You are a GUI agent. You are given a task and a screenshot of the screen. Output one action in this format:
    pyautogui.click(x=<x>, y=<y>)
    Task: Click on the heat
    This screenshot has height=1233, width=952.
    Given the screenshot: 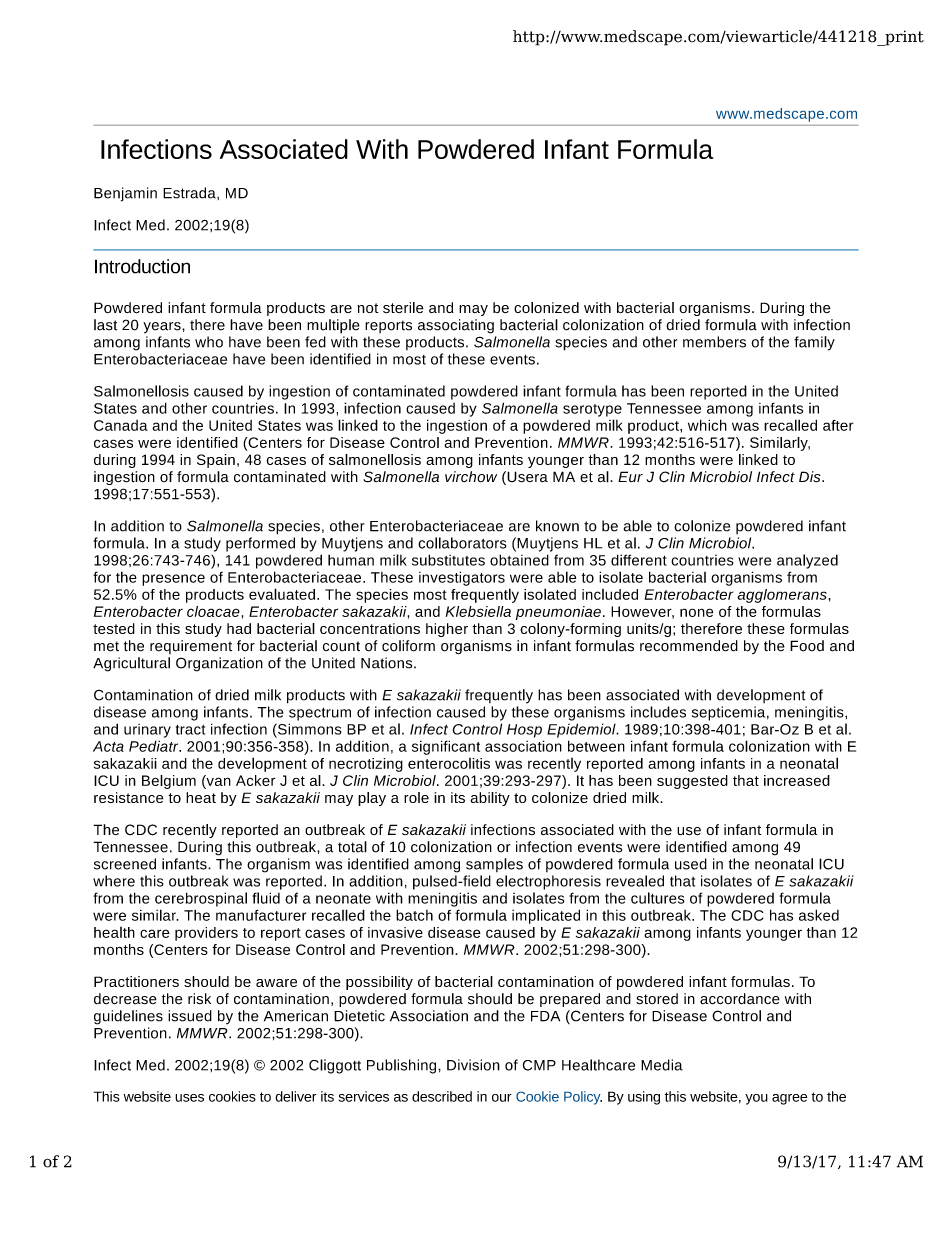 What is the action you would take?
    pyautogui.click(x=201, y=797)
